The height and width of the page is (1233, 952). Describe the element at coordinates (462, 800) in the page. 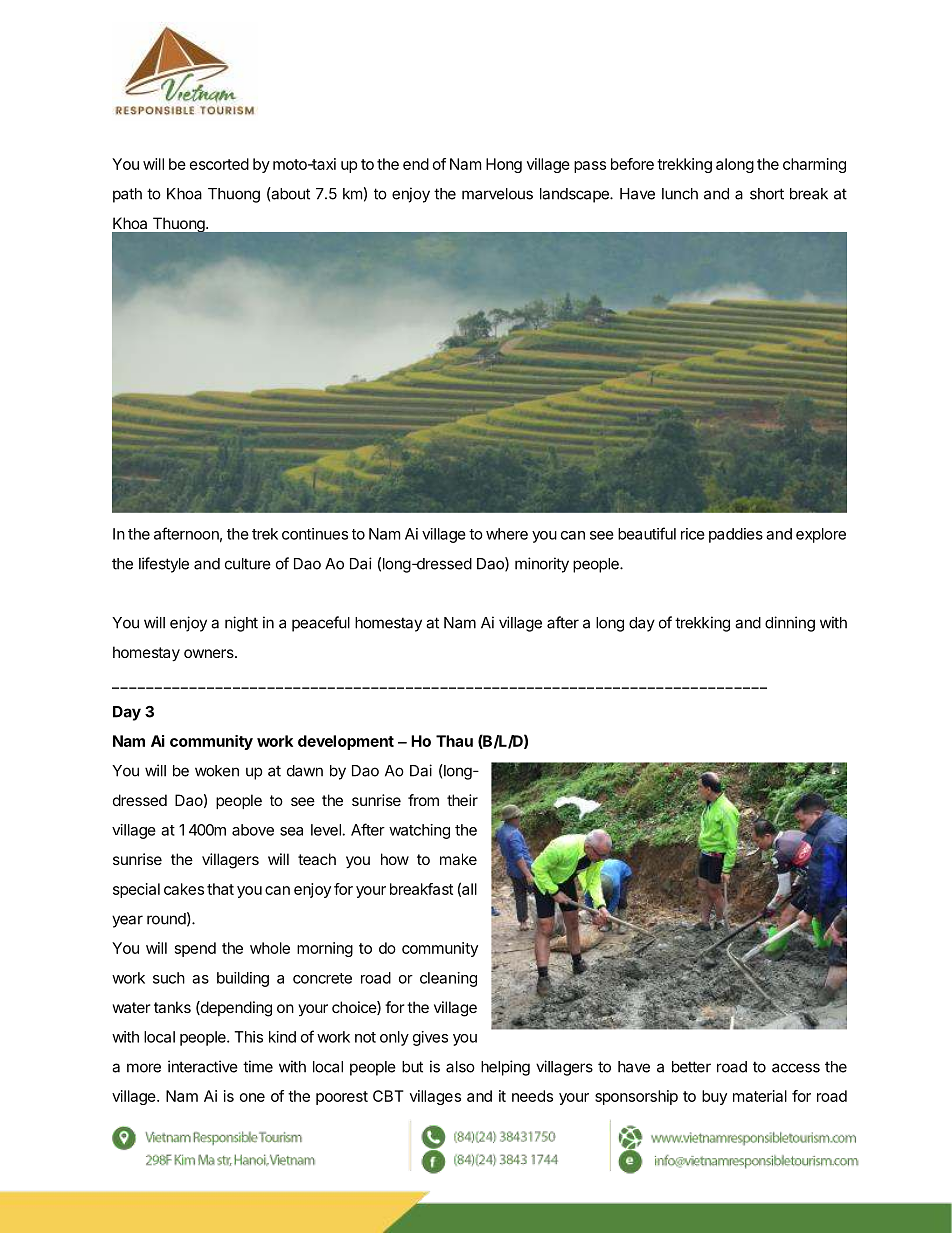

I see `their` at that location.
